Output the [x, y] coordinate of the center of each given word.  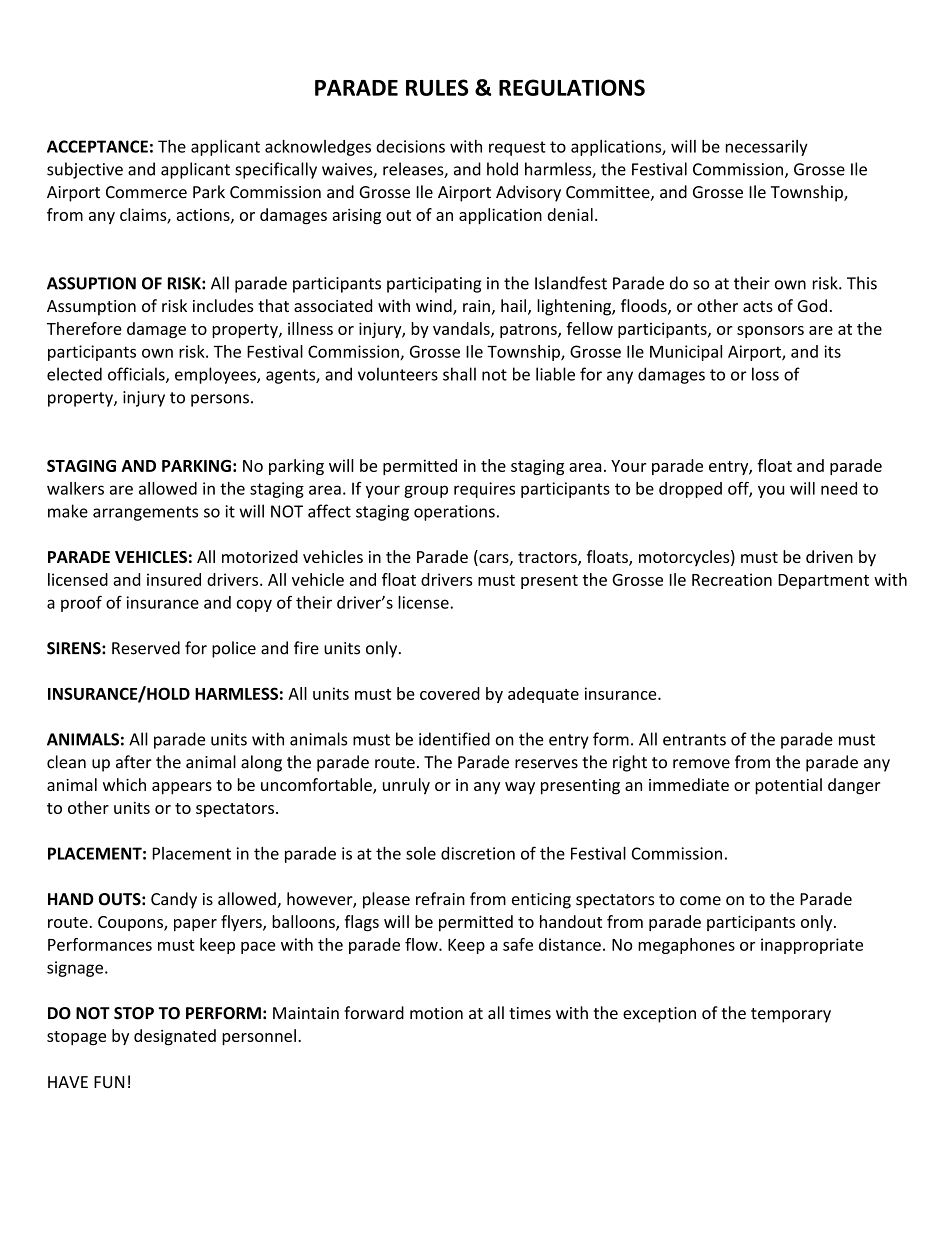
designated [175, 1037]
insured [174, 579]
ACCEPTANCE [97, 146]
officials [137, 375]
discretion [478, 853]
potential [788, 786]
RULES [437, 87]
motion [436, 1013]
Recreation [732, 579]
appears [182, 788]
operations [454, 513]
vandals [462, 329]
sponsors [770, 332]
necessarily [767, 148]
